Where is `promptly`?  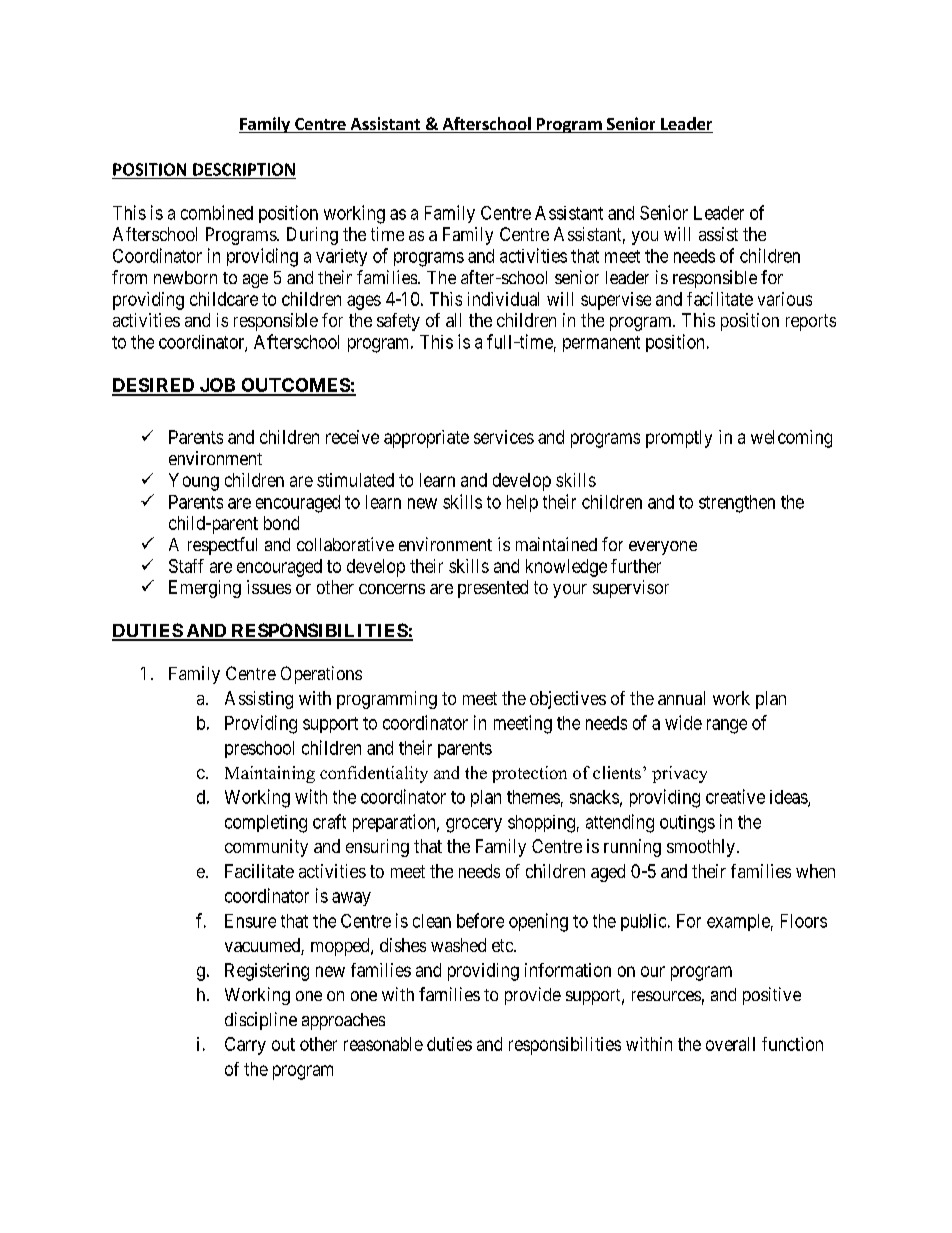
promptly is located at coordinates (679, 439).
